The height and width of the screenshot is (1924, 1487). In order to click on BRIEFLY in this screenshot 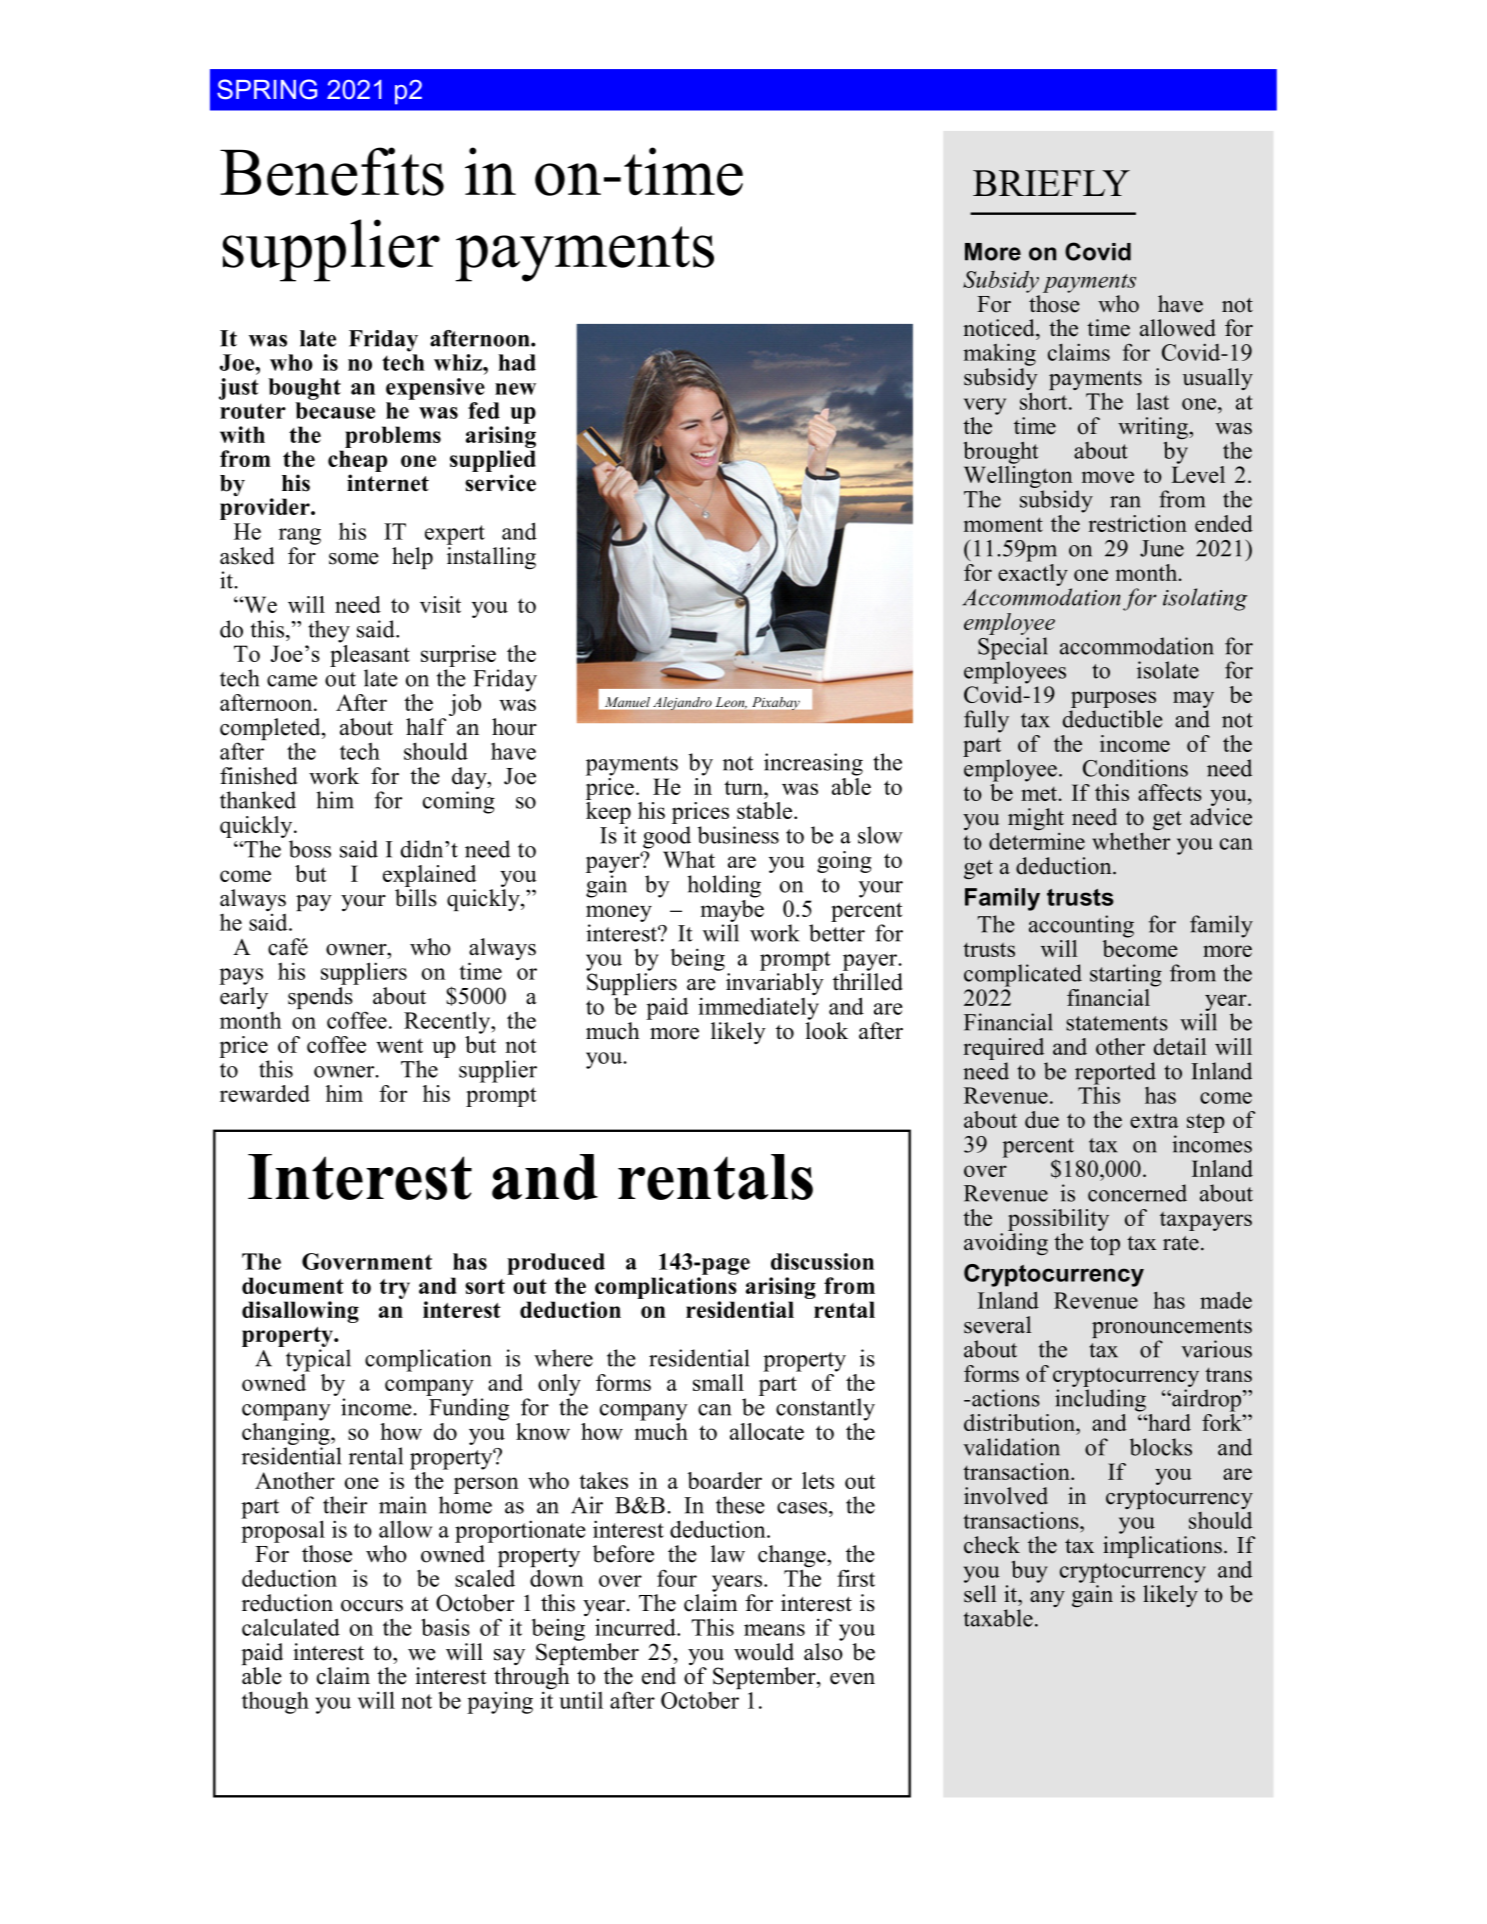, I will do `click(1051, 183)`.
